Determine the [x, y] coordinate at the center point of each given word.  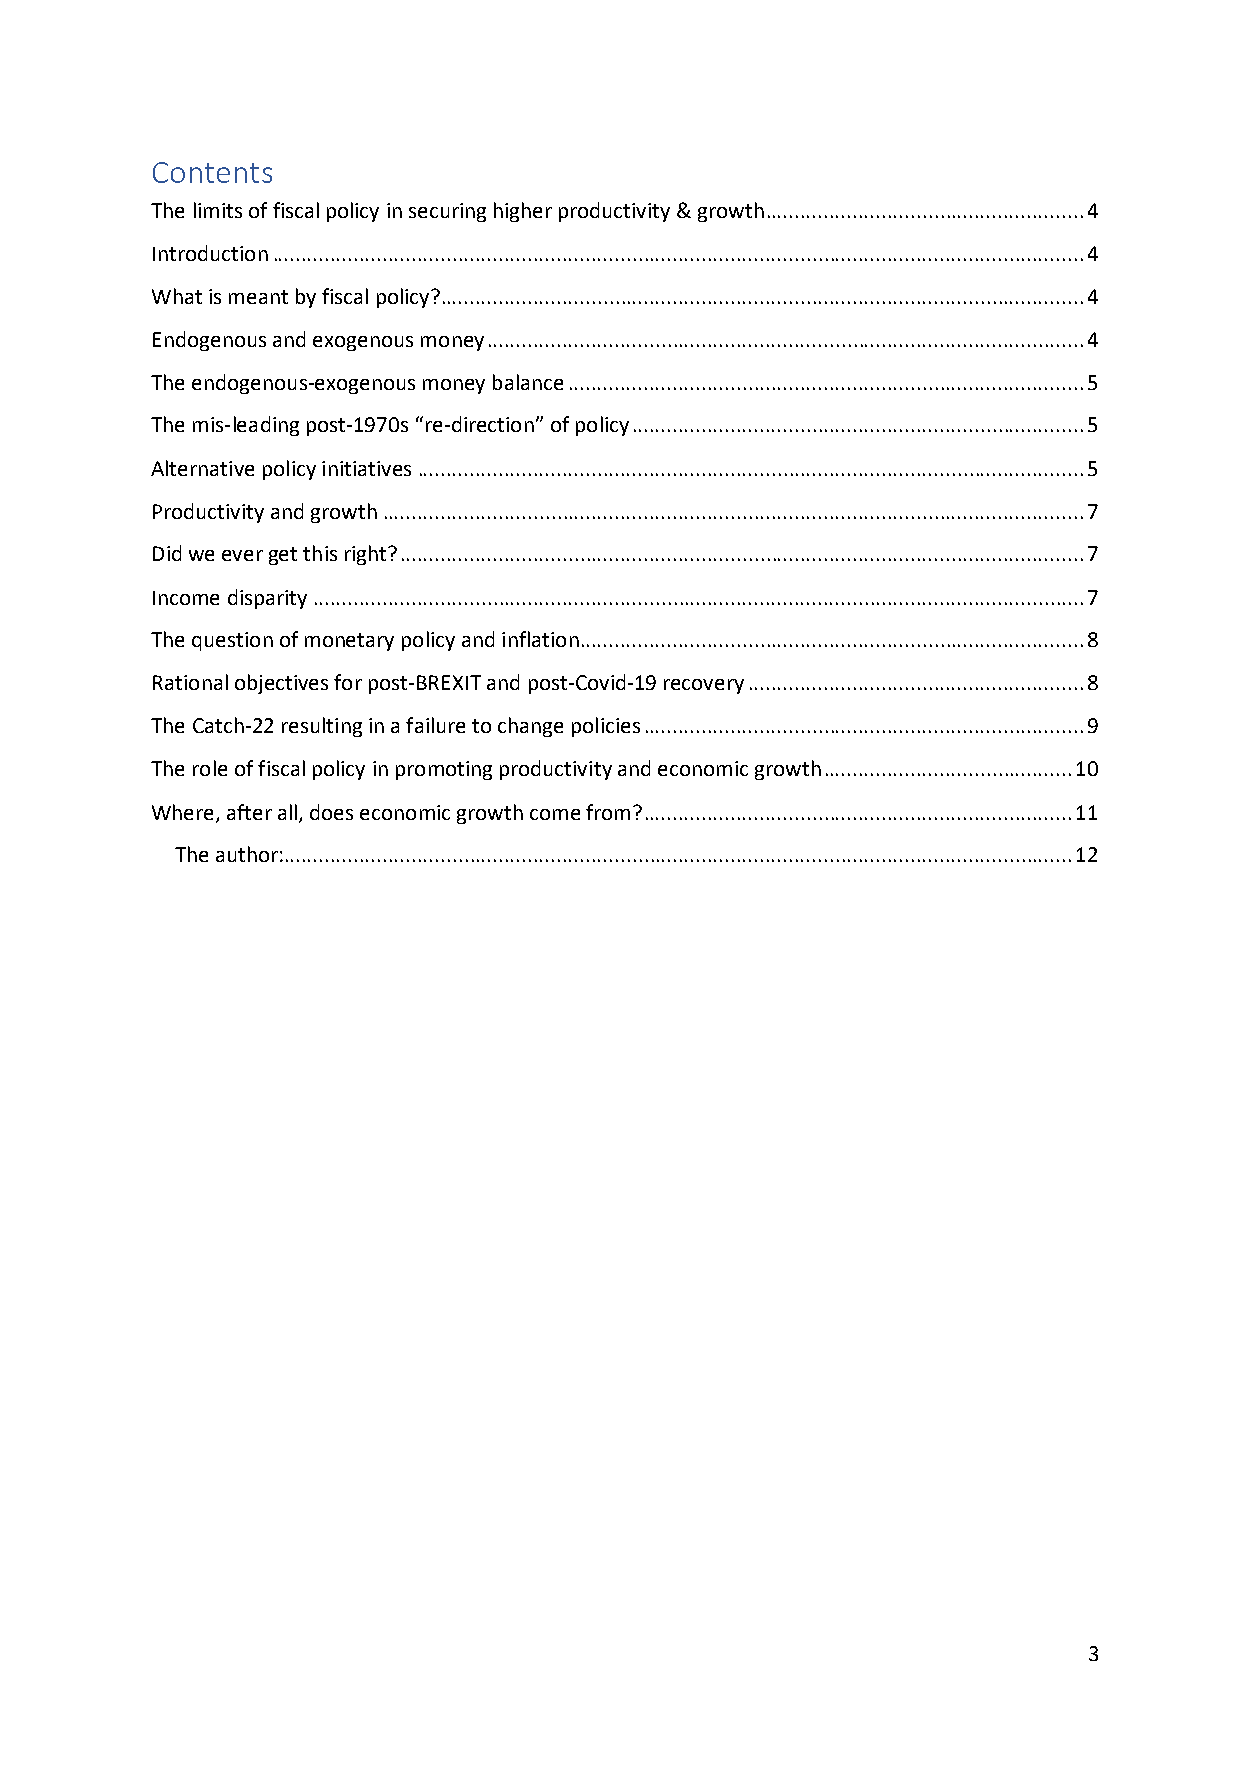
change [530, 727]
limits [218, 210]
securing [447, 212]
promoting [444, 770]
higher [523, 212]
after [249, 812]
